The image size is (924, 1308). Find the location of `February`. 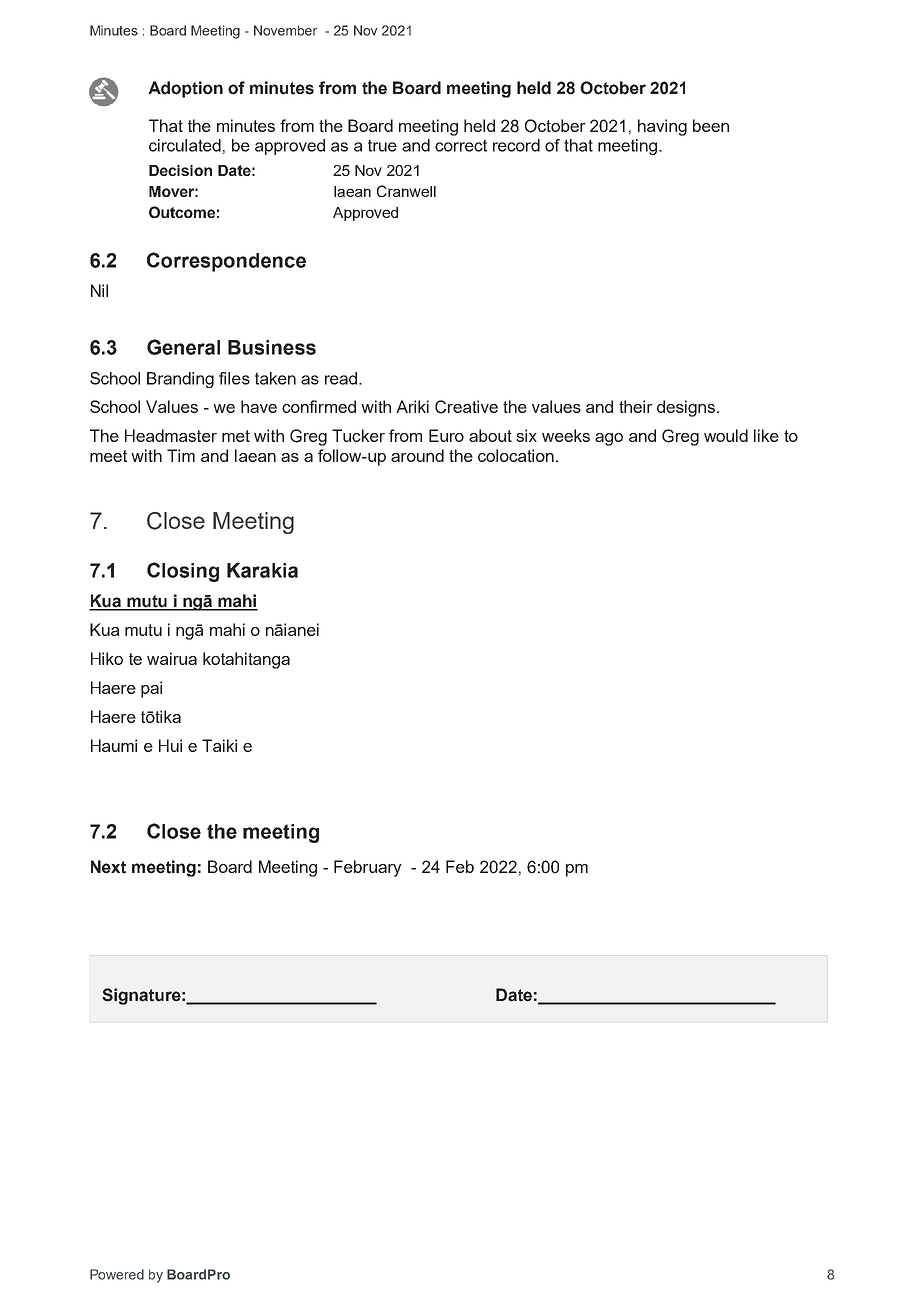

February is located at coordinates (368, 868).
